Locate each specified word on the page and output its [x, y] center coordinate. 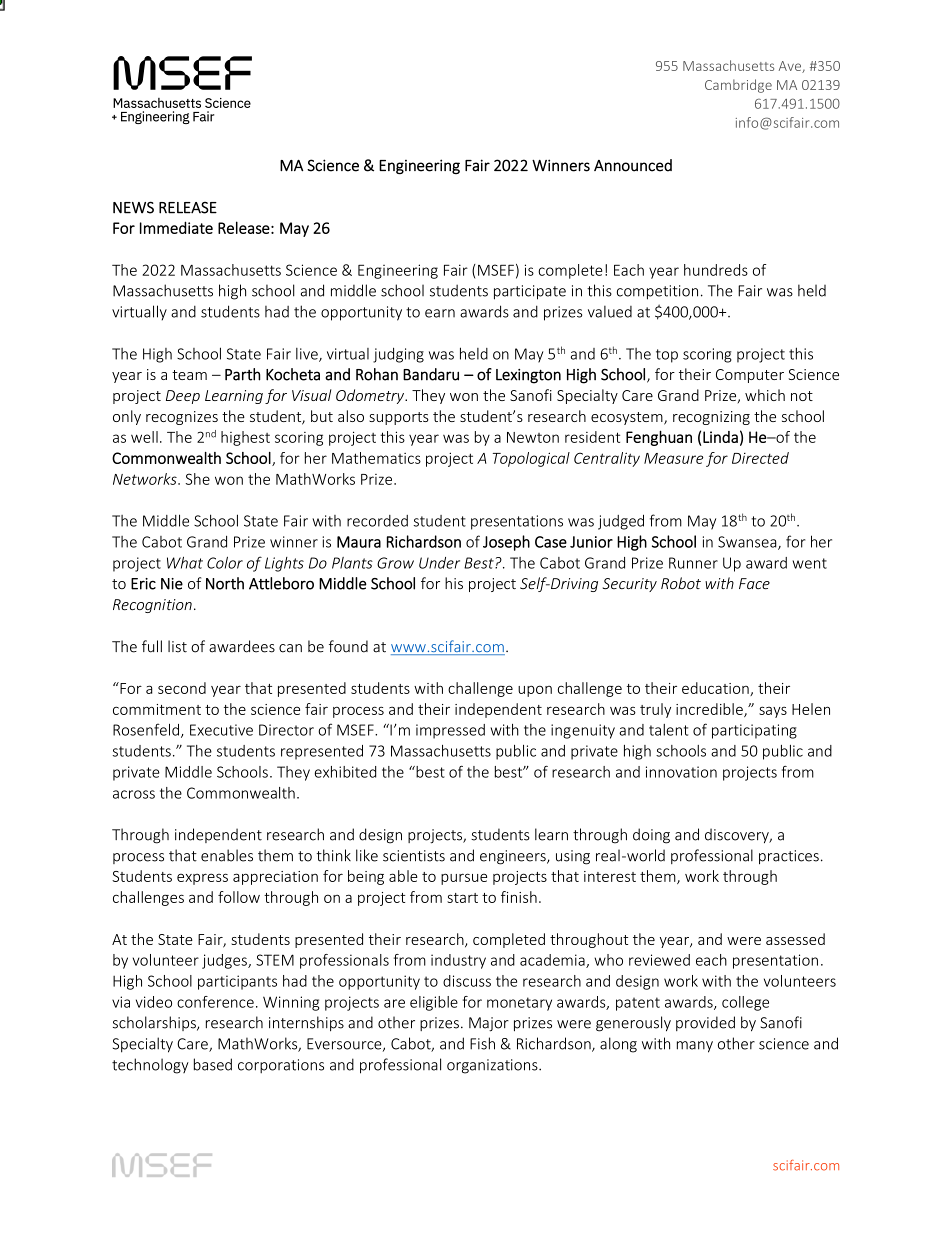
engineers [514, 857]
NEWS [133, 207]
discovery [738, 835]
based [213, 1064]
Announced [633, 165]
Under [439, 563]
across [134, 794]
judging [398, 355]
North [225, 583]
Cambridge [738, 86]
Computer [750, 376]
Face [754, 583]
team [189, 375]
